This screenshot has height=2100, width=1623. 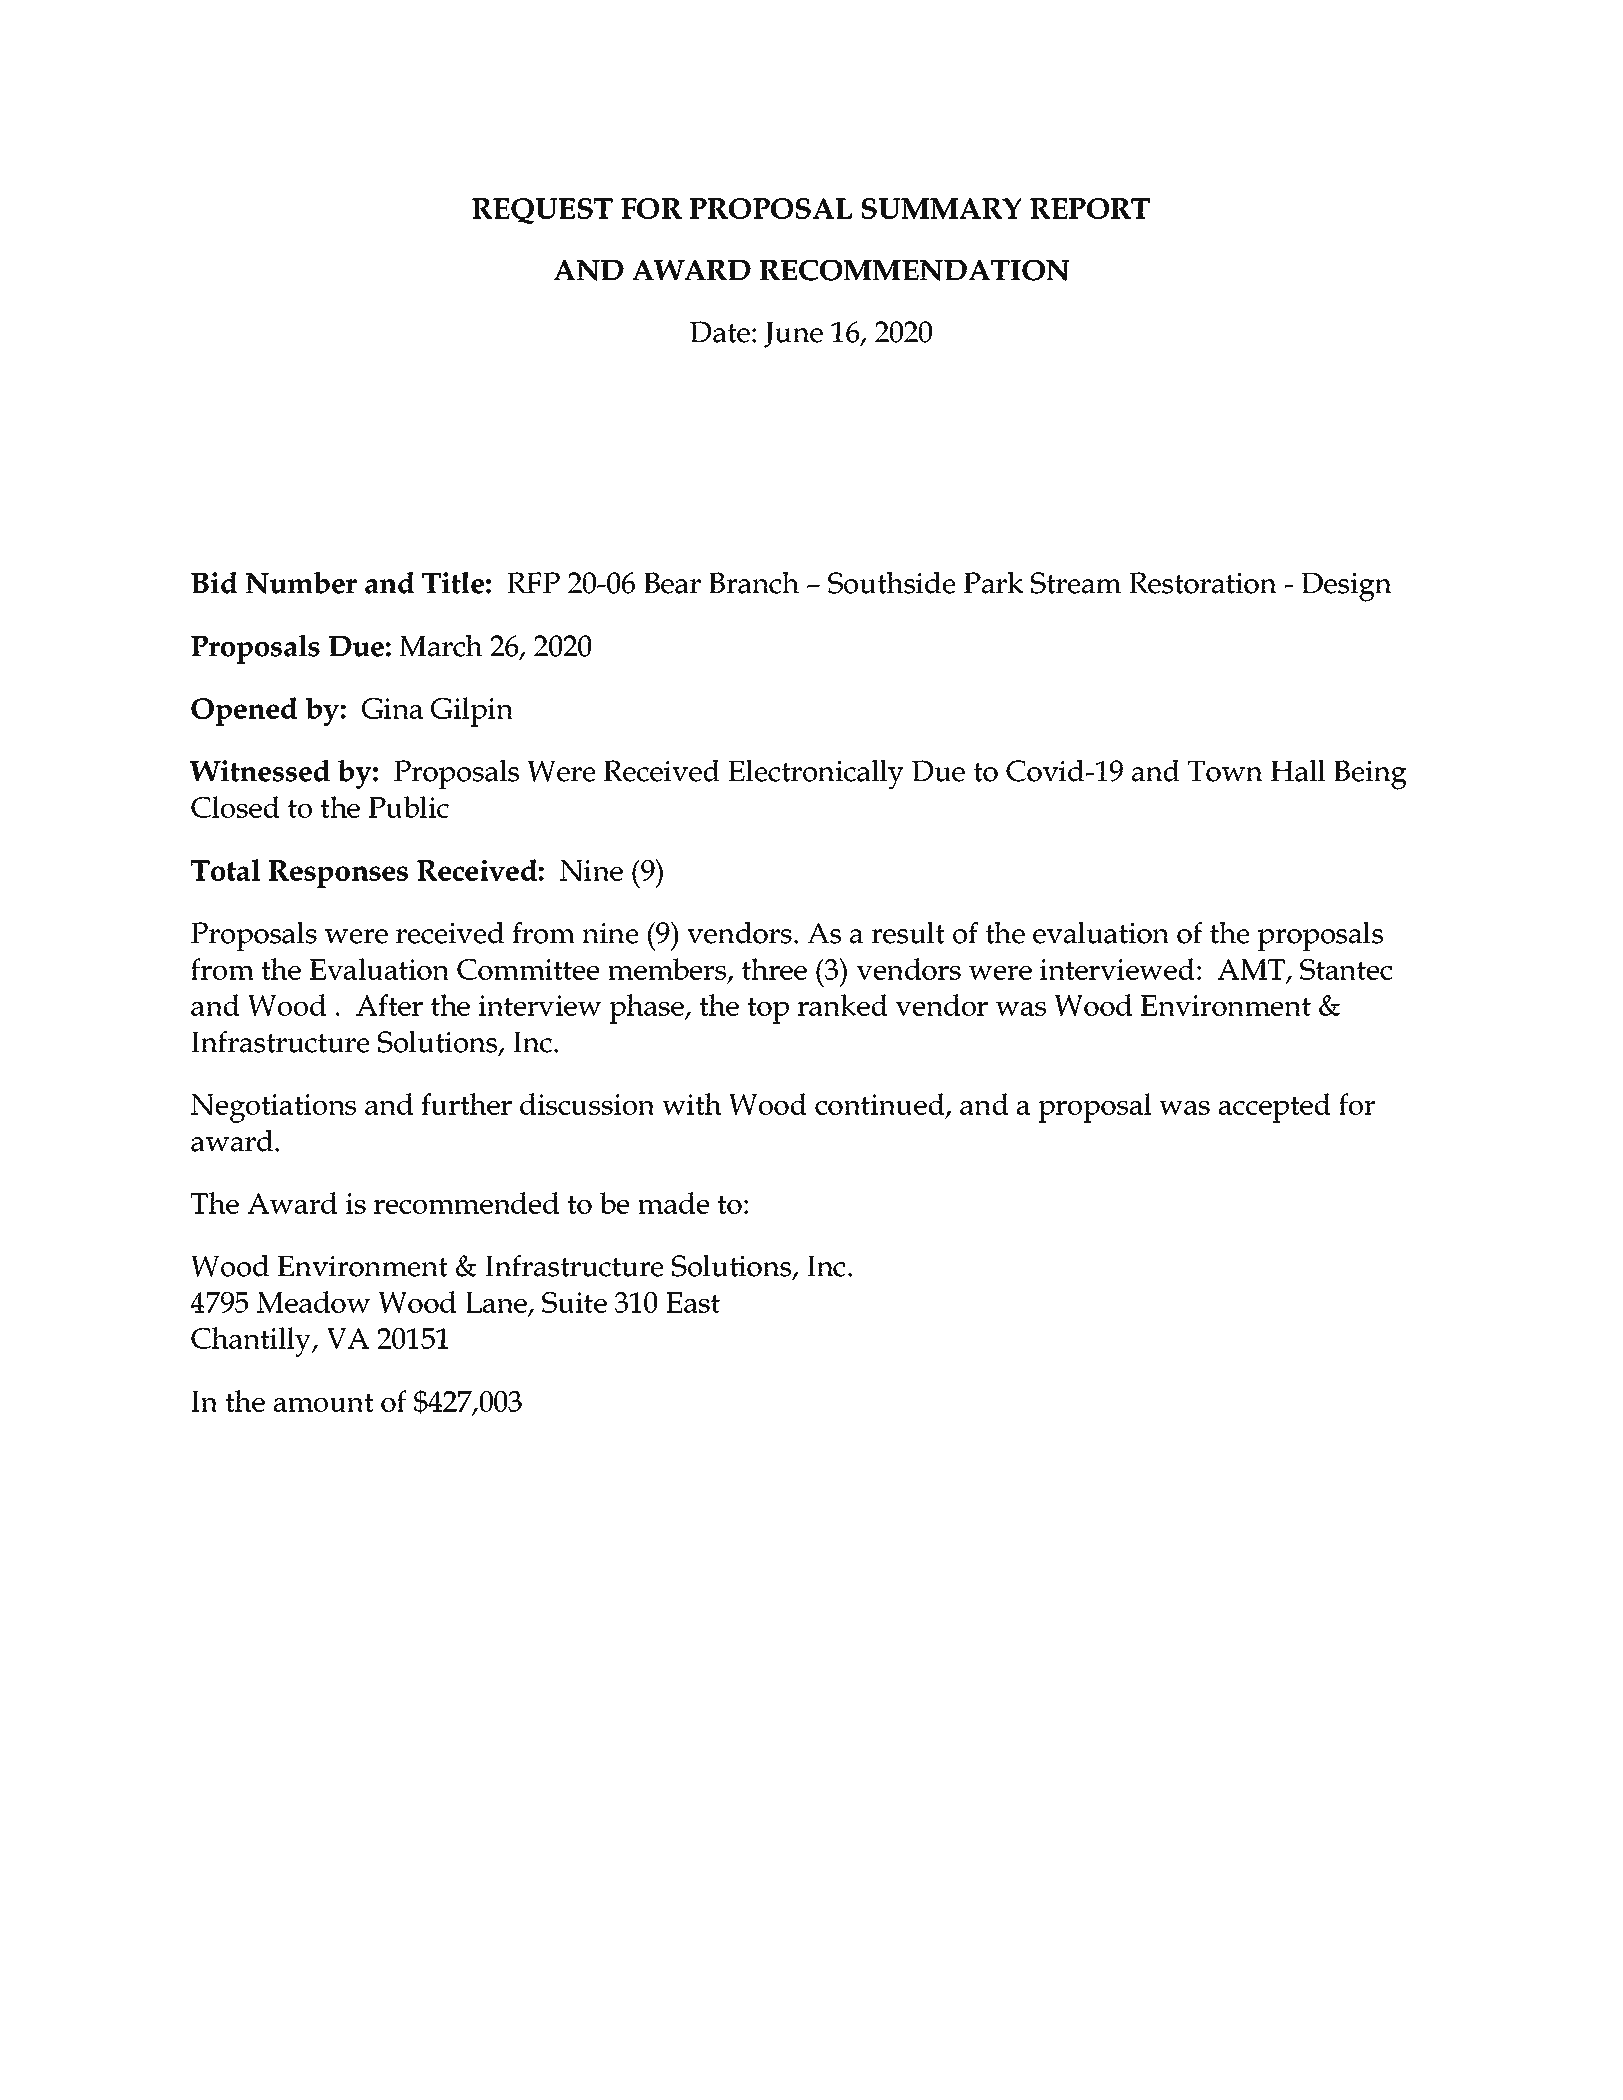 What do you see at coordinates (408, 807) in the screenshot?
I see `Public` at bounding box center [408, 807].
